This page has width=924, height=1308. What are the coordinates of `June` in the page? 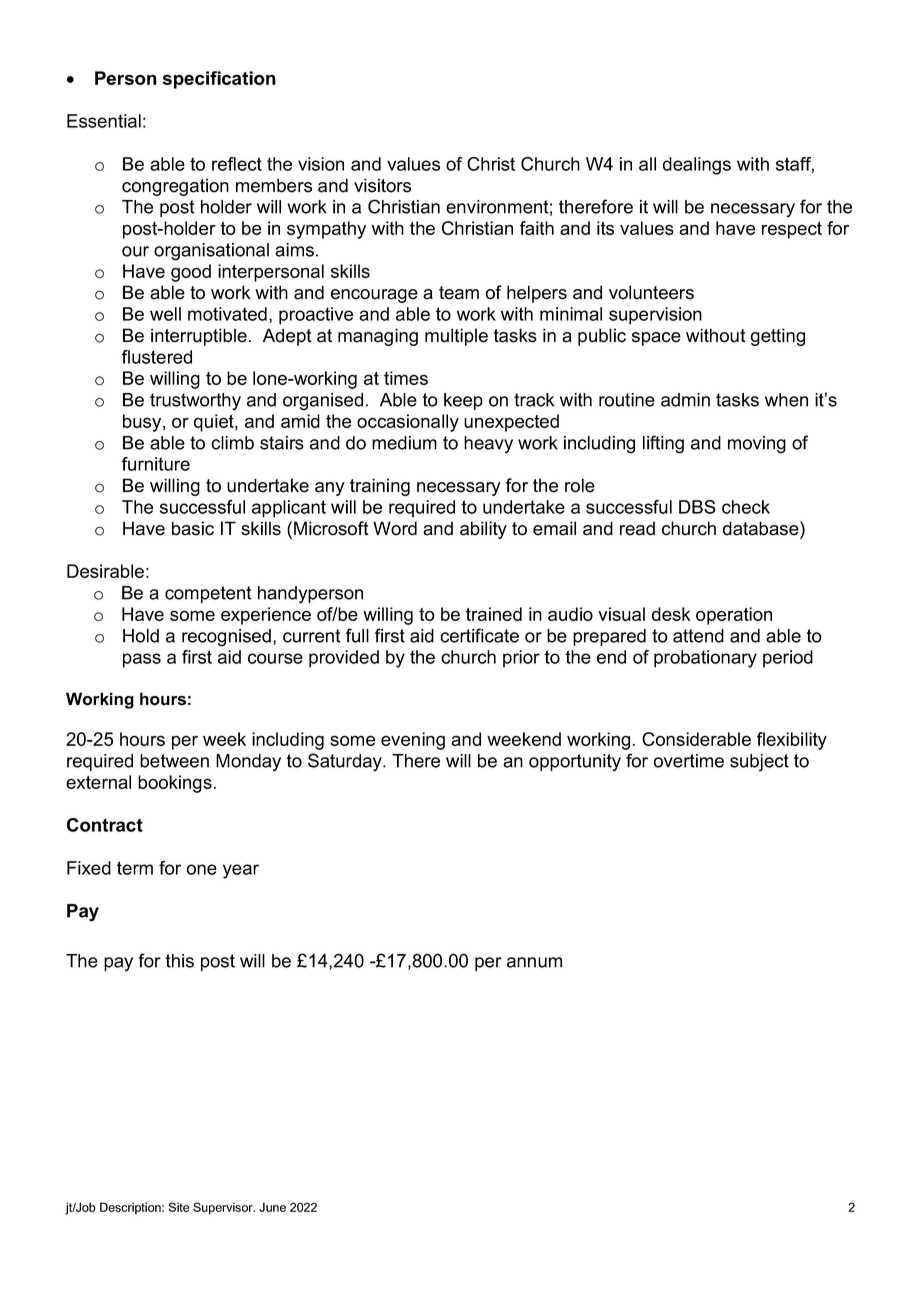 It's located at (272, 1207).
